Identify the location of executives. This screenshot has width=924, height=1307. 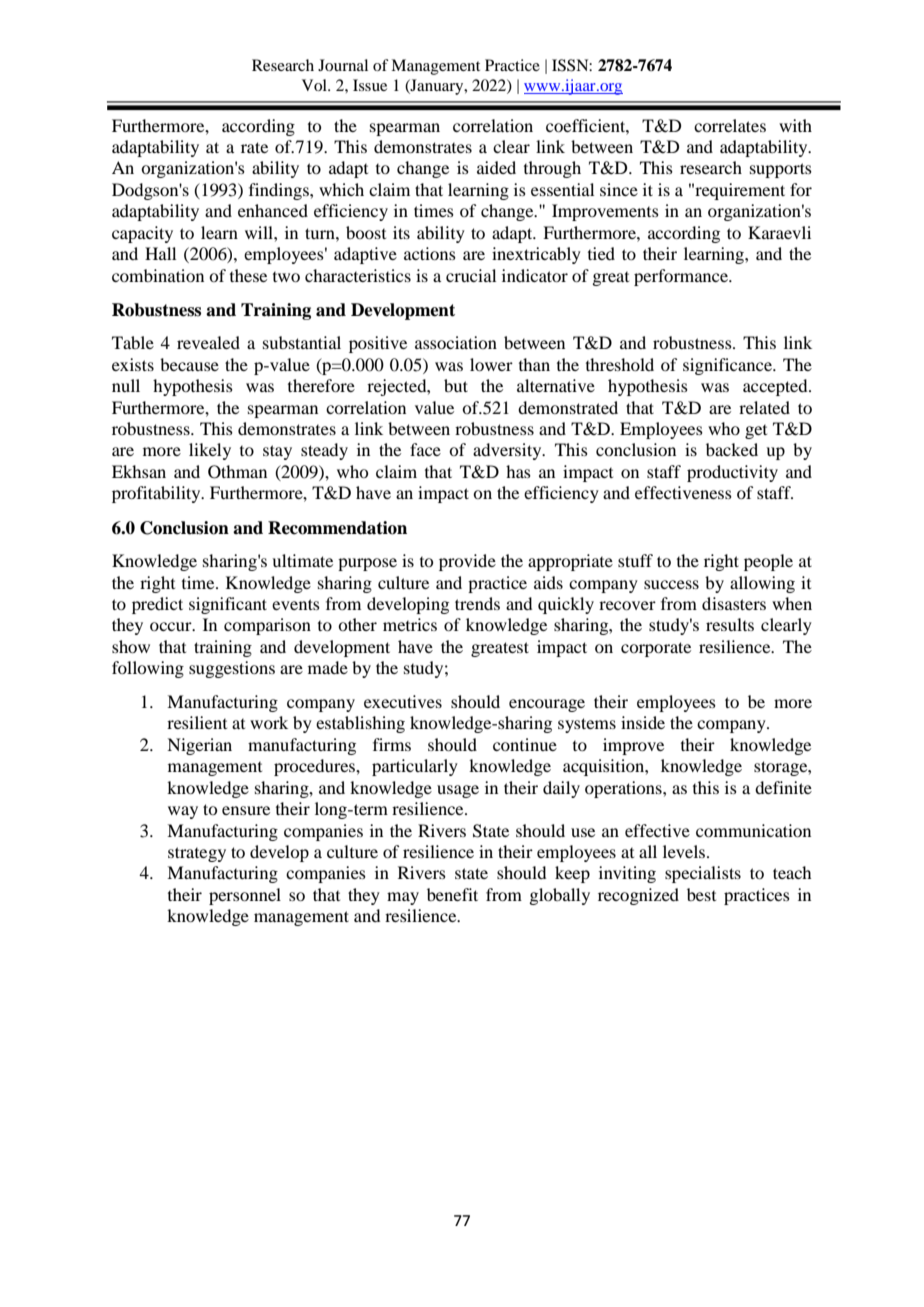
(403, 701).
